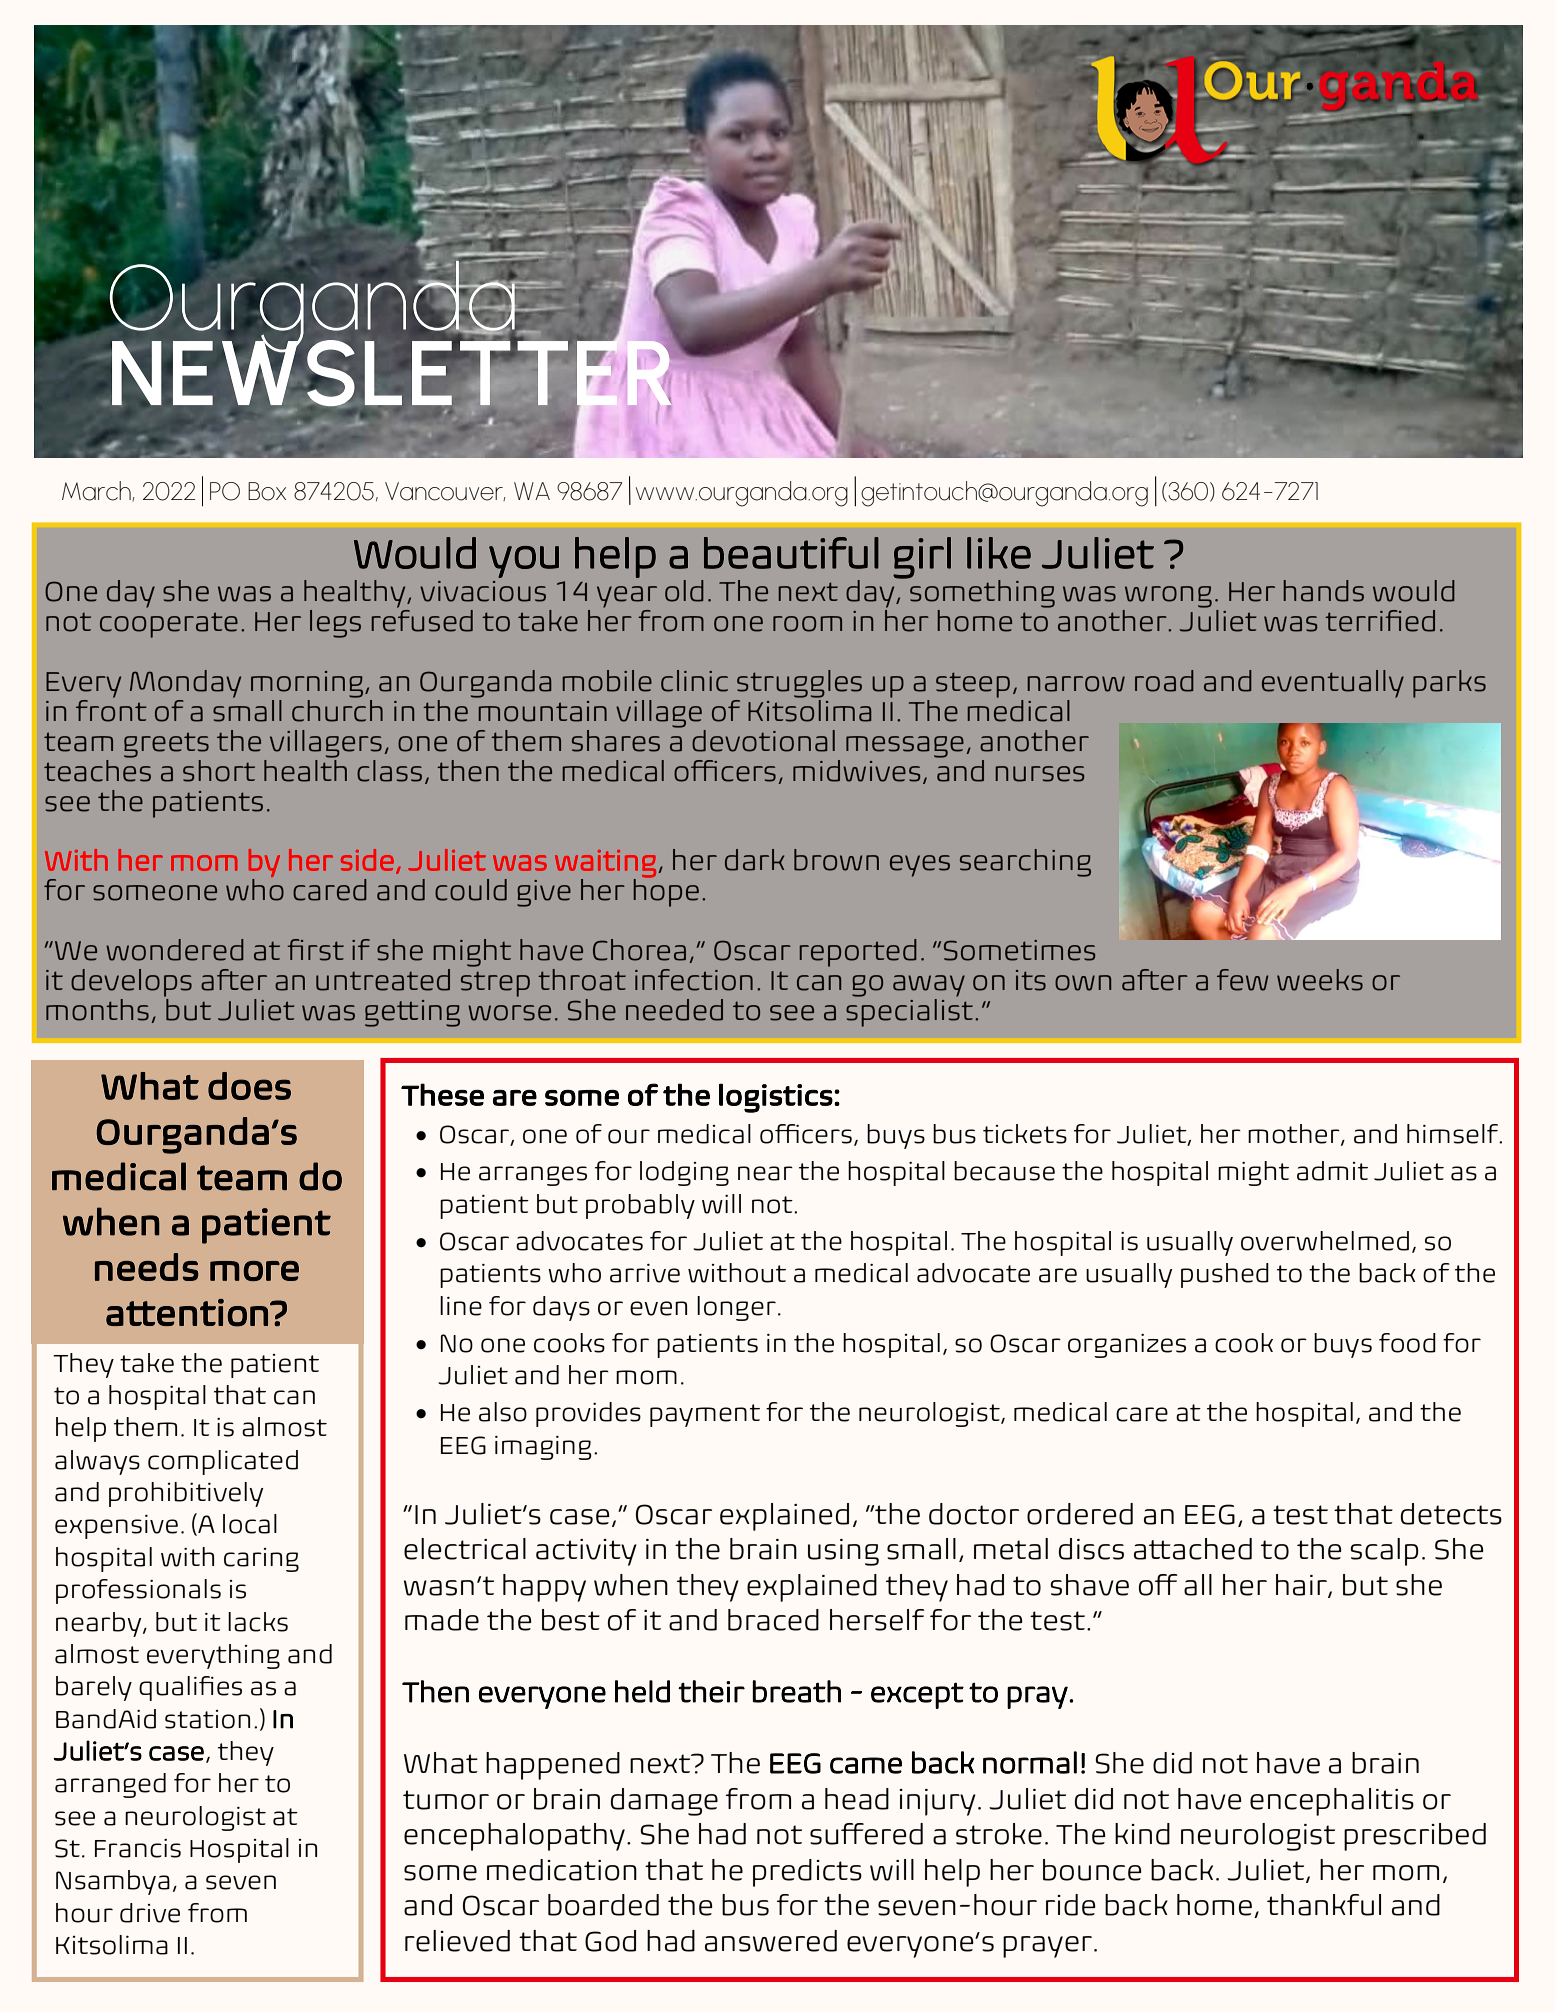  What do you see at coordinates (261, 1560) in the page?
I see `caring` at bounding box center [261, 1560].
